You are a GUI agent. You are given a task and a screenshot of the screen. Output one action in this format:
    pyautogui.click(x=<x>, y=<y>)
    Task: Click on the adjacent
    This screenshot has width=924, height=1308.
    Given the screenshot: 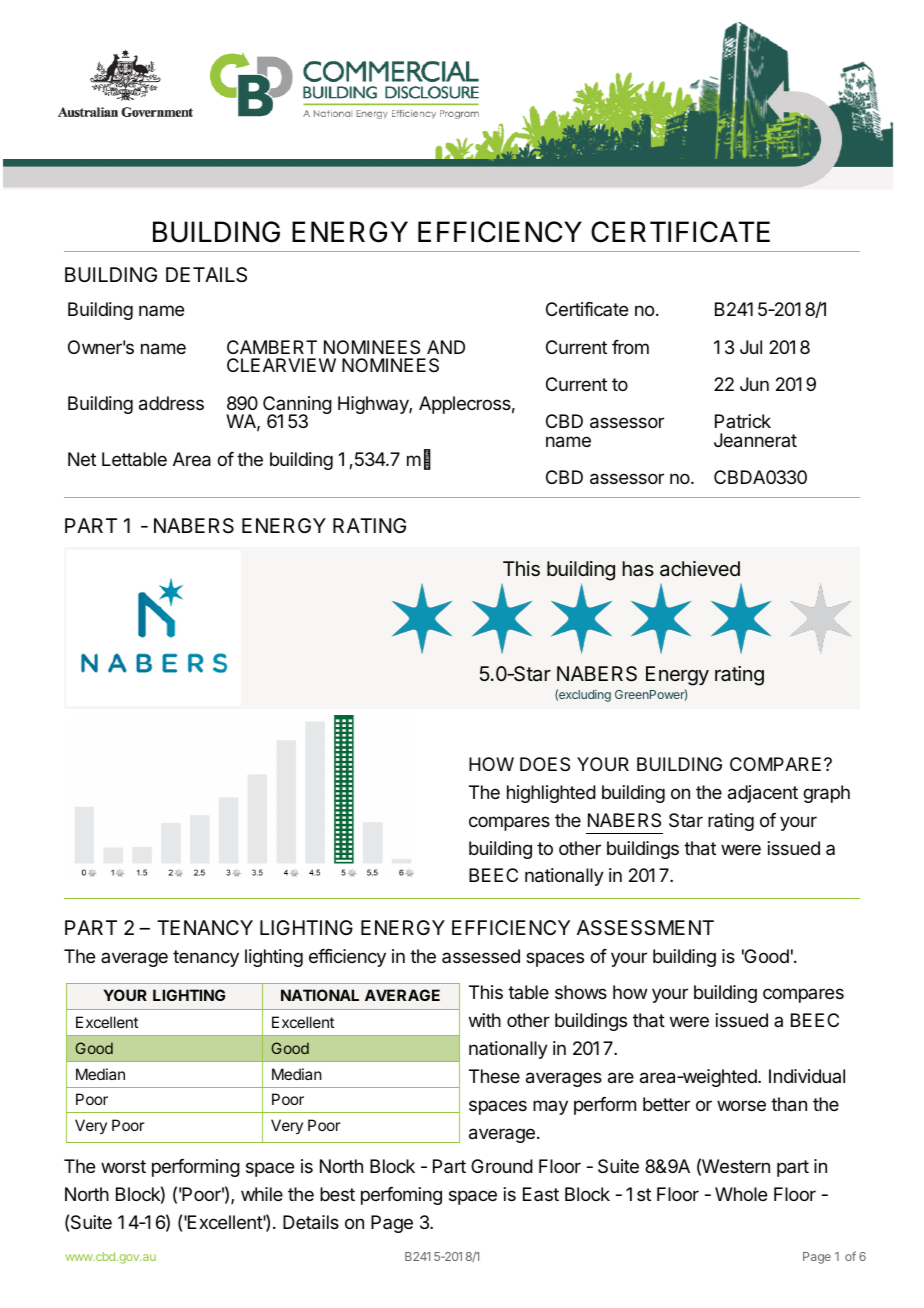 What is the action you would take?
    pyautogui.click(x=763, y=794)
